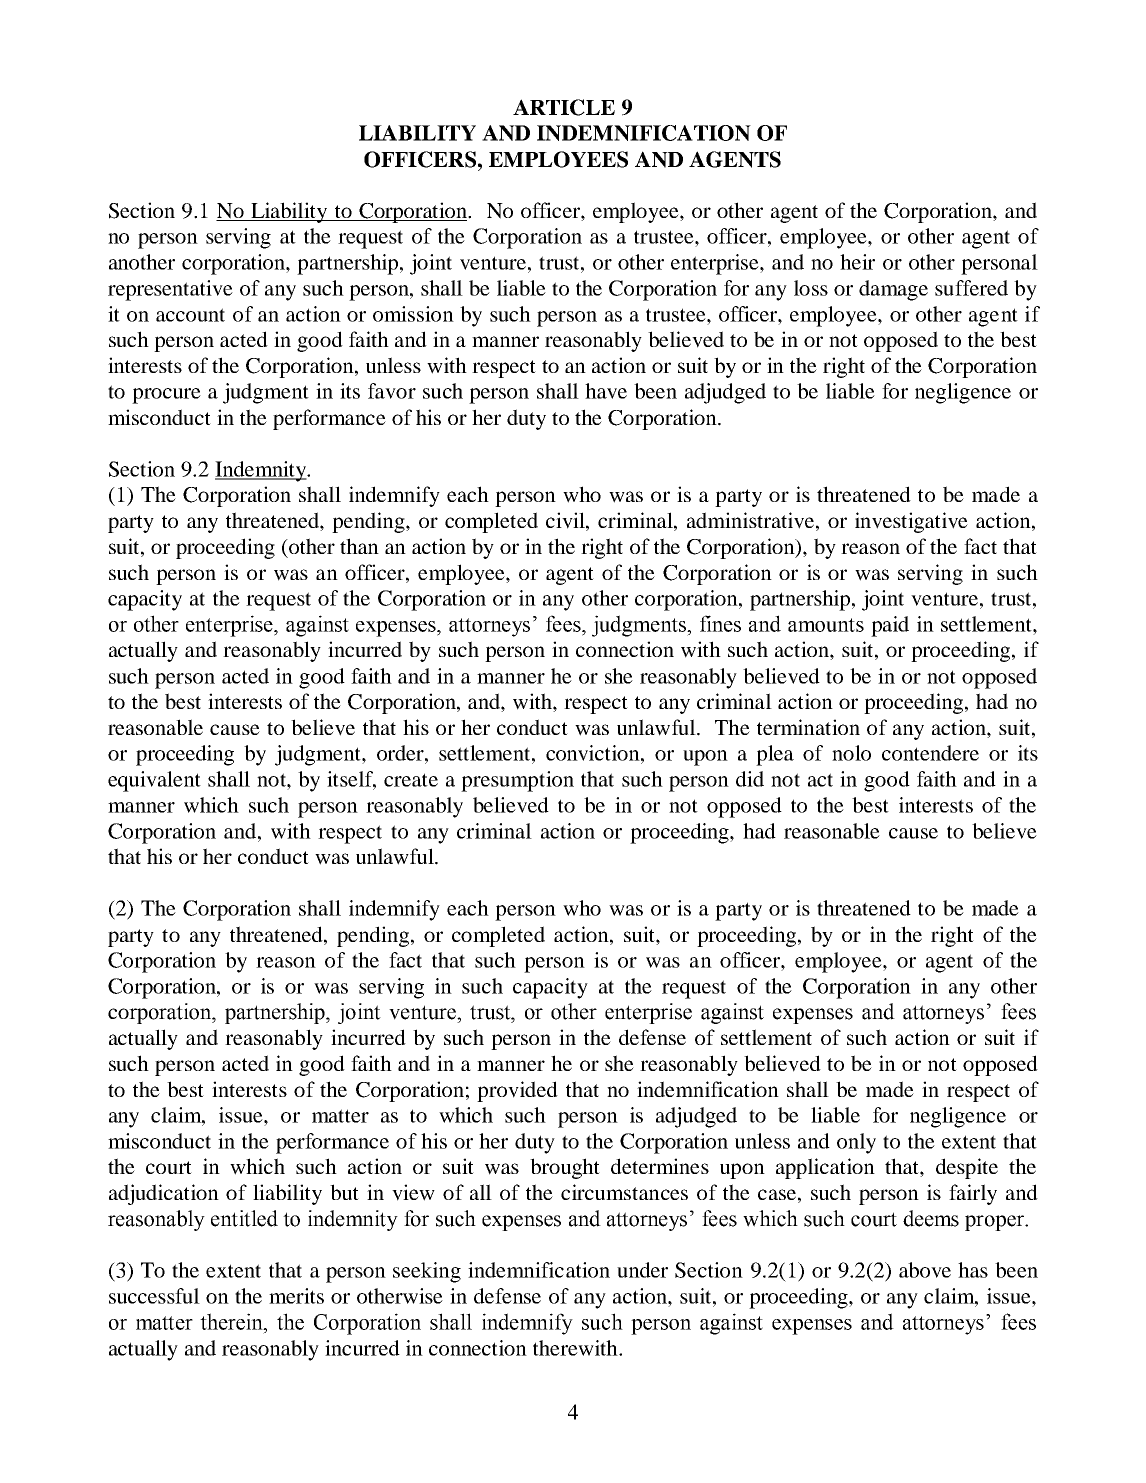  I want to click on investigative, so click(911, 522).
